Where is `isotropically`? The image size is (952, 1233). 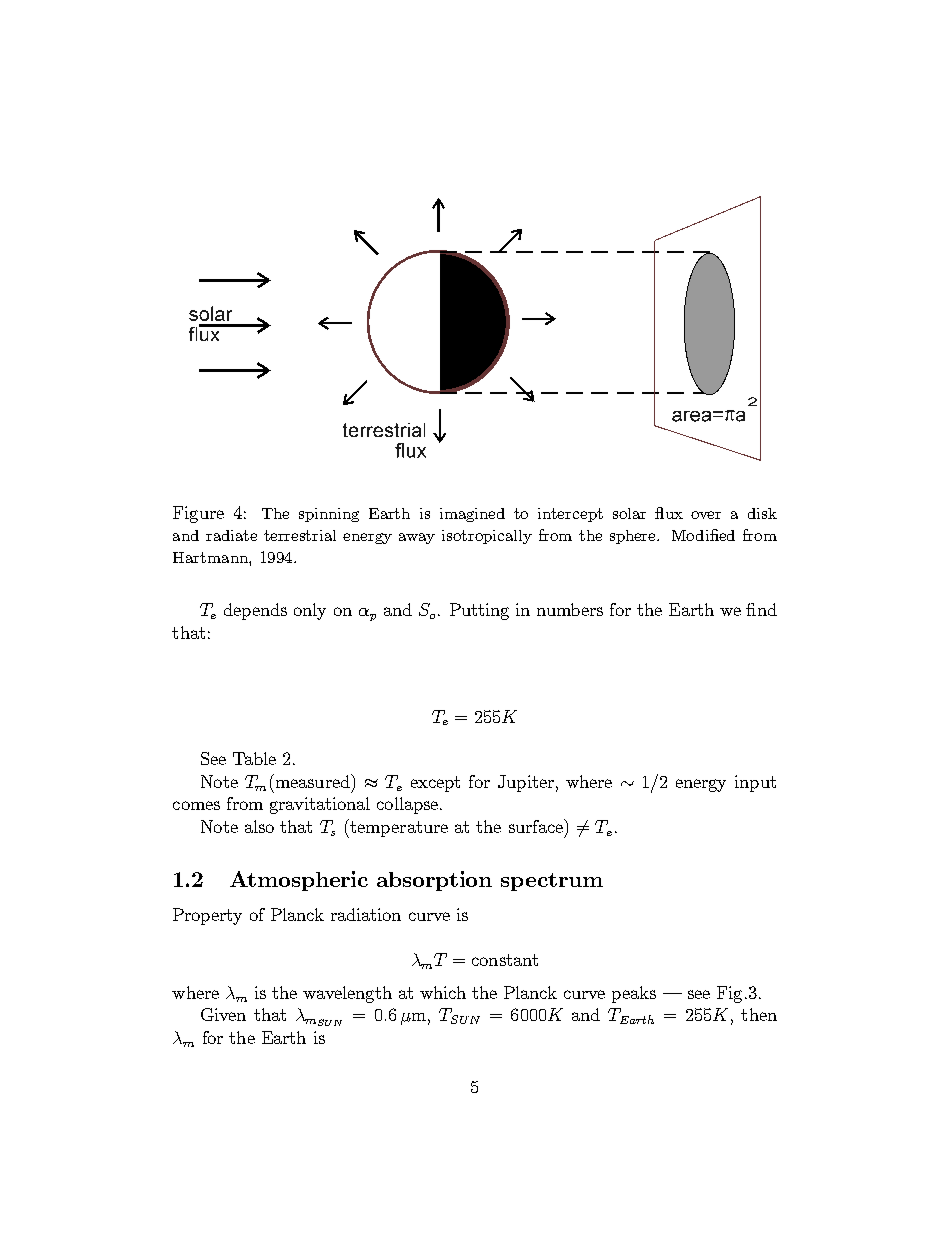
isotropically is located at coordinates (487, 537).
